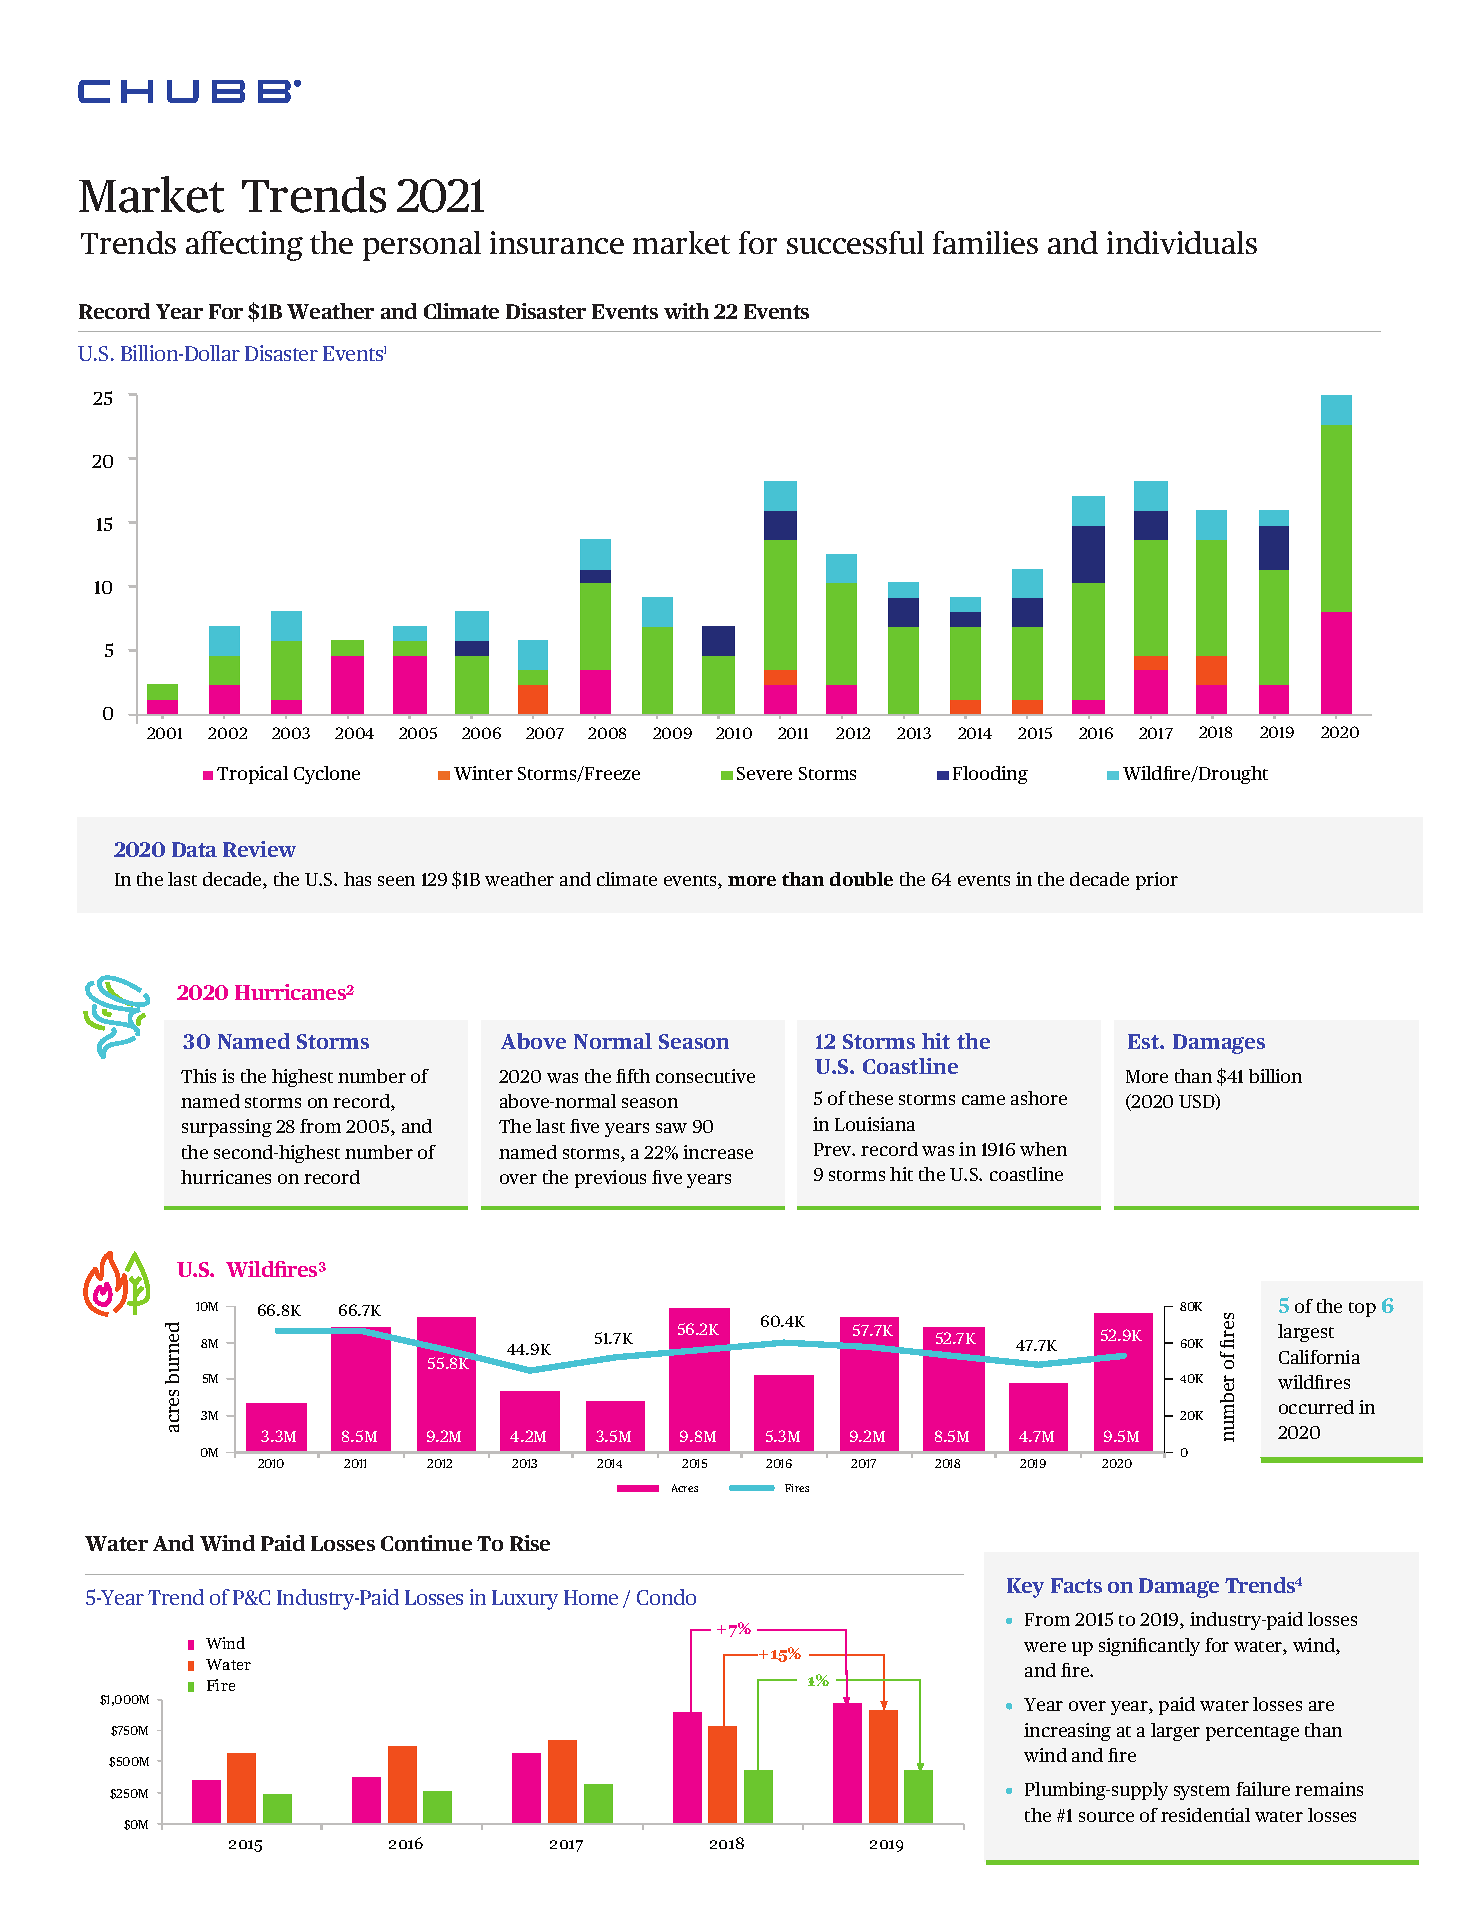  Describe the element at coordinates (1182, 242) in the screenshot. I see `individuals` at that location.
